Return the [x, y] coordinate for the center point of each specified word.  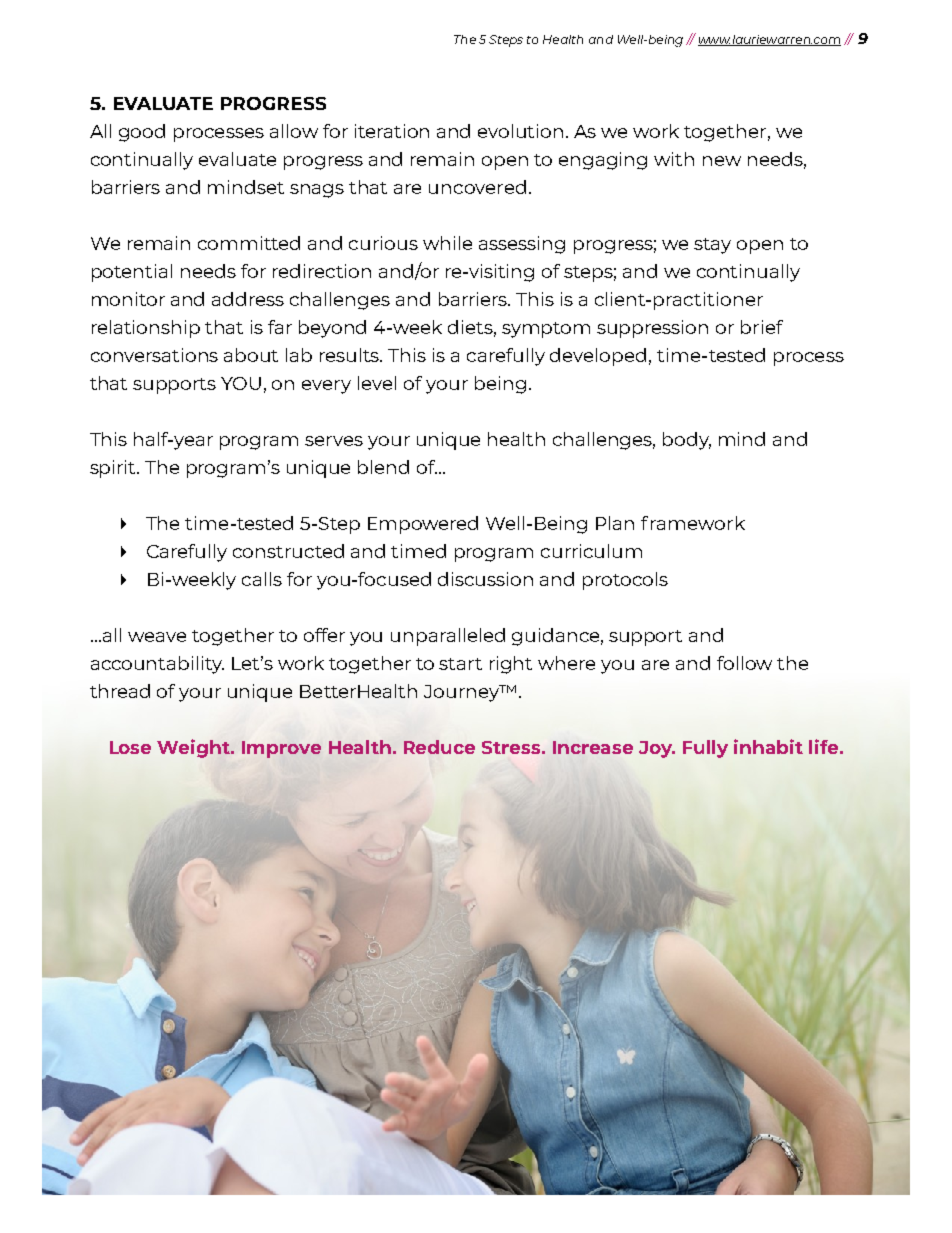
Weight [194, 748]
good [142, 133]
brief [762, 327]
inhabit [768, 746]
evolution [520, 131]
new [722, 161]
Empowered [423, 525]
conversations [154, 355]
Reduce [439, 747]
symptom [546, 330]
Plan [615, 523]
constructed [288, 551]
